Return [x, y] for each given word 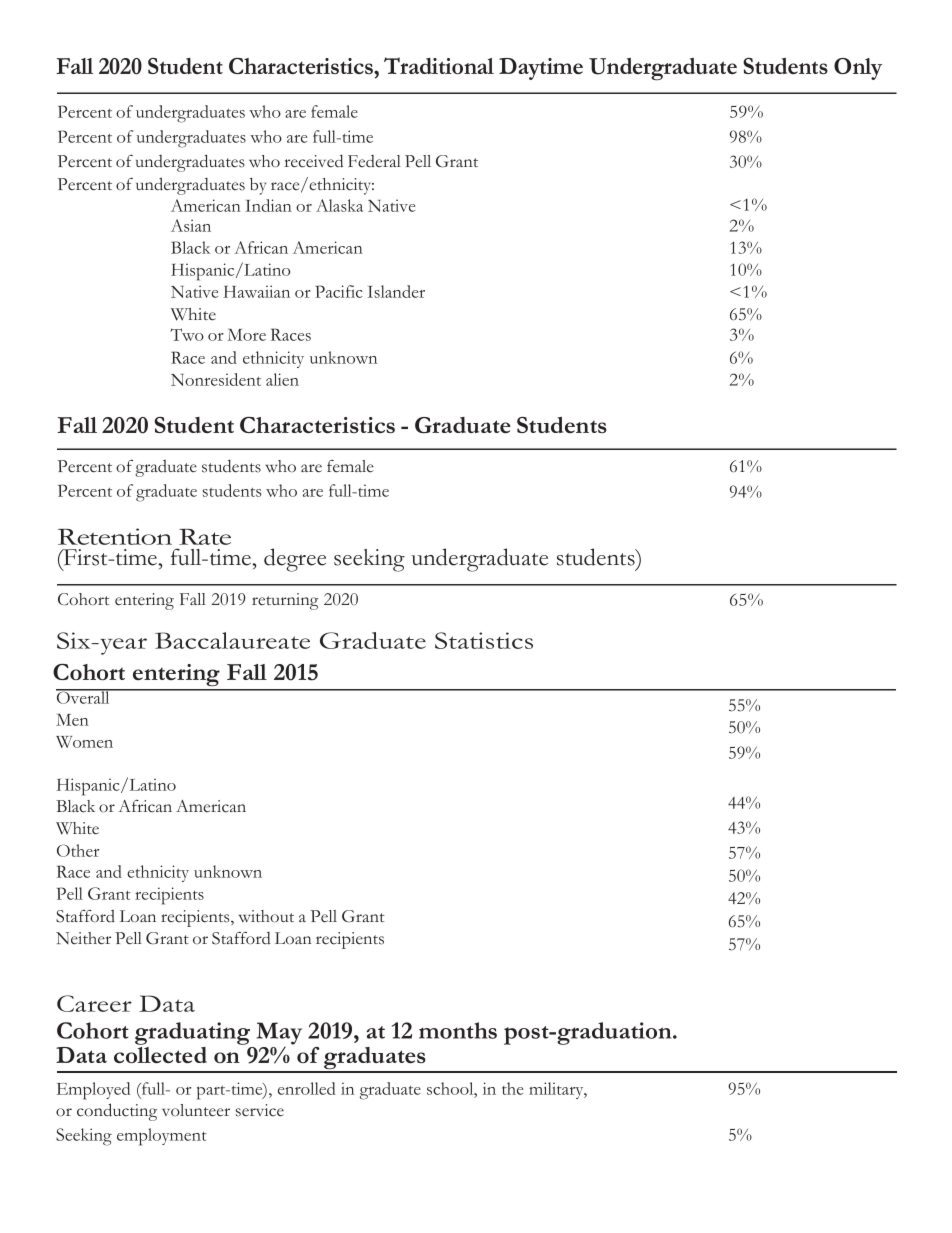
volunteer [196, 1110]
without [266, 916]
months [458, 1030]
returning [285, 601]
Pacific [339, 291]
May [279, 1034]
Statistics [484, 640]
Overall [84, 696]
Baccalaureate [232, 640]
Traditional [439, 65]
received [314, 161]
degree [295, 560]
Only [858, 69]
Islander [396, 291]
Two [187, 334]
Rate [205, 537]
